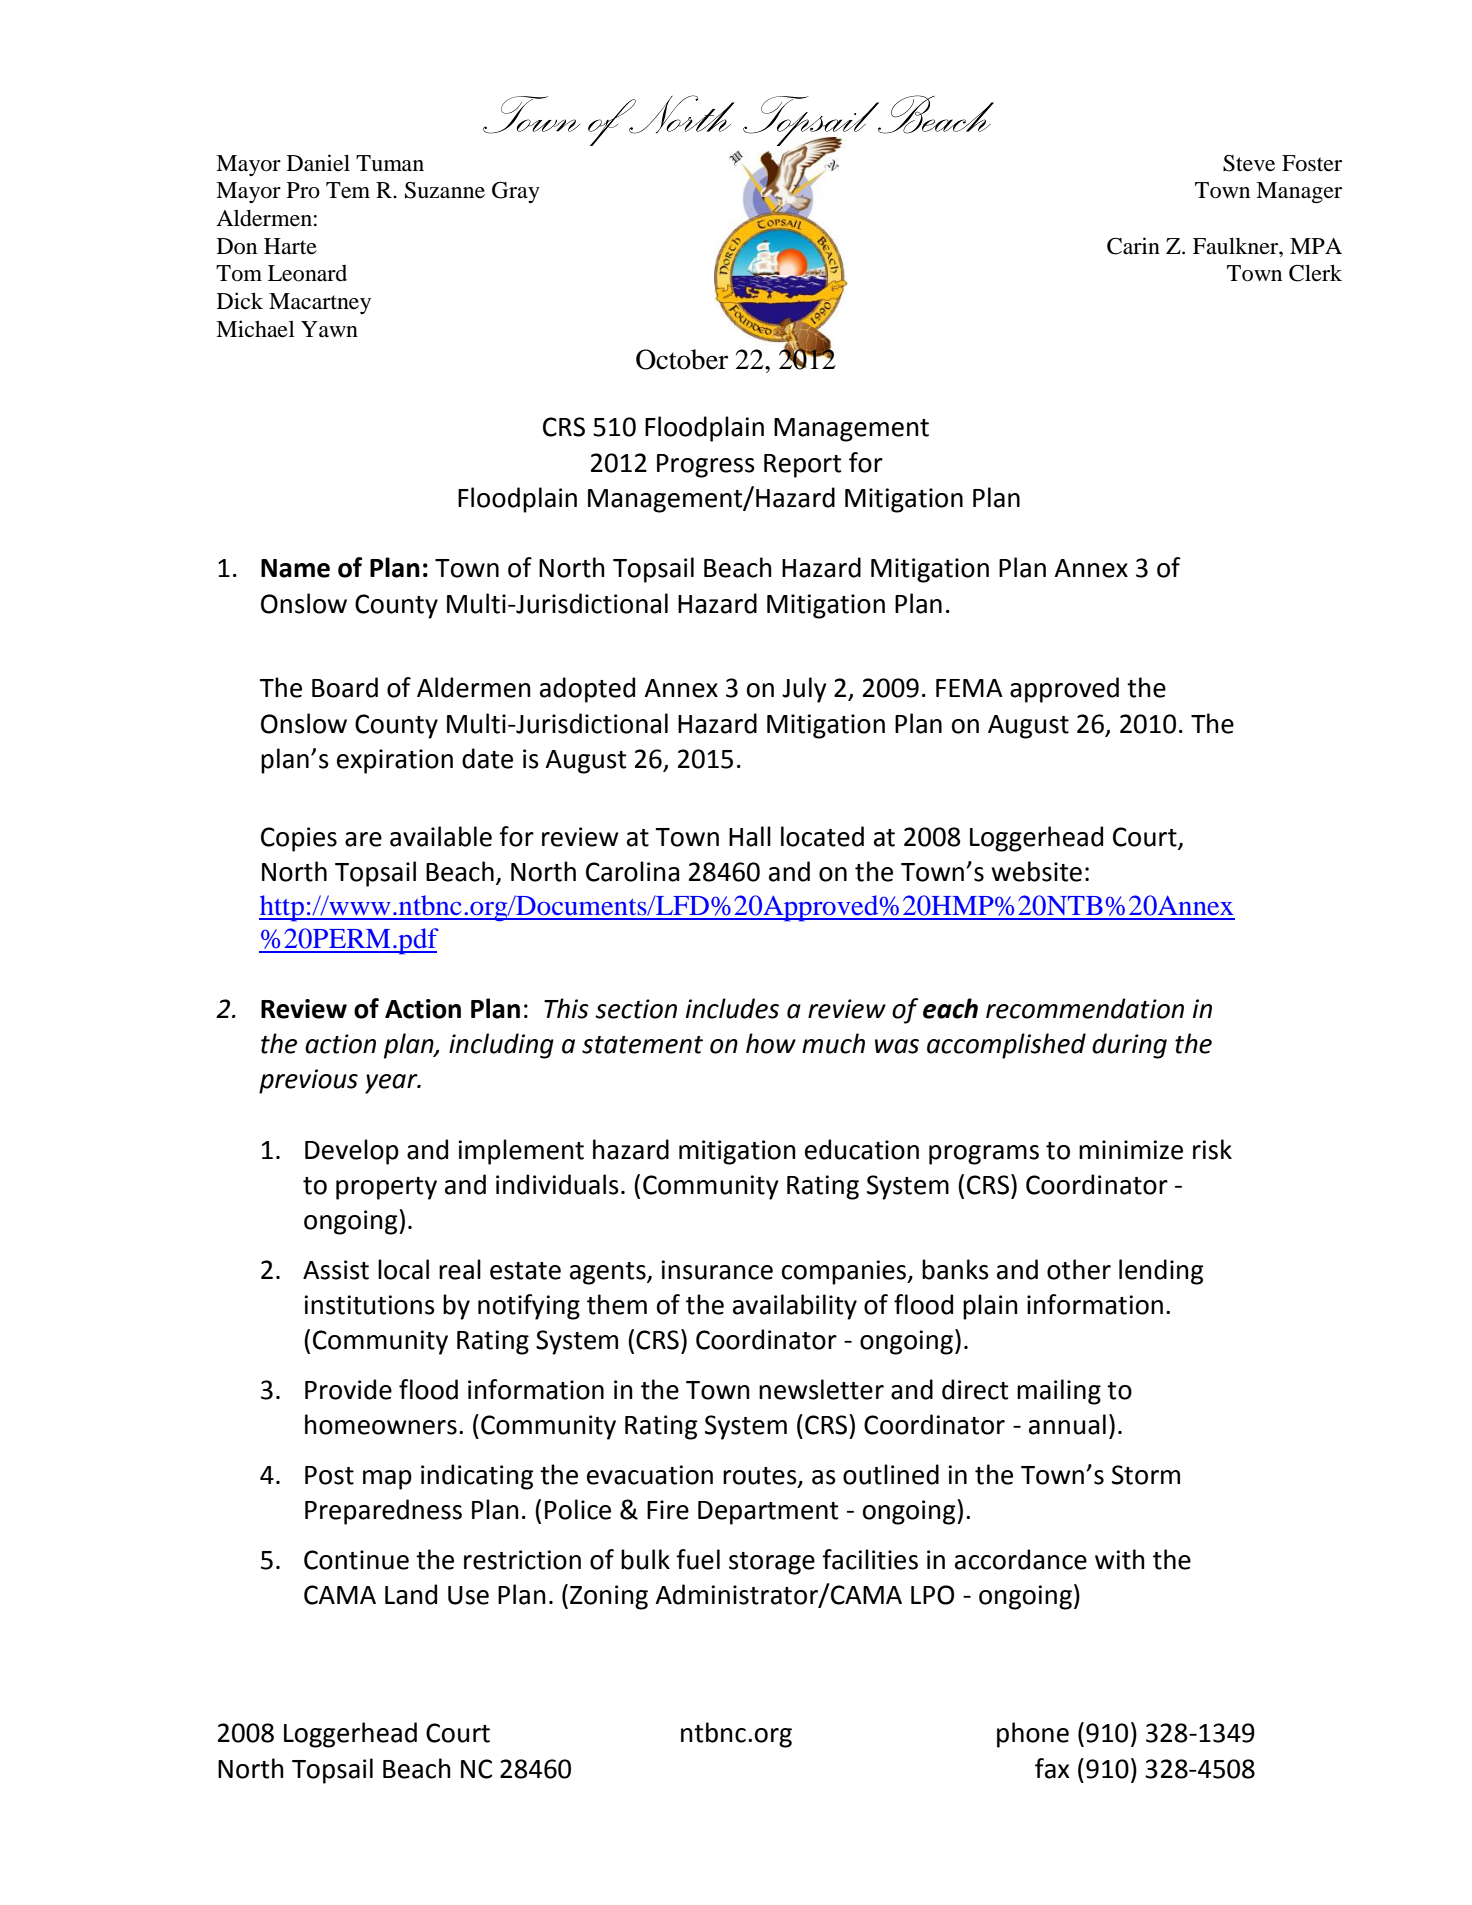 This page has width=1472, height=1905. Describe the element at coordinates (772, 1563) in the page. I see `storage` at that location.
